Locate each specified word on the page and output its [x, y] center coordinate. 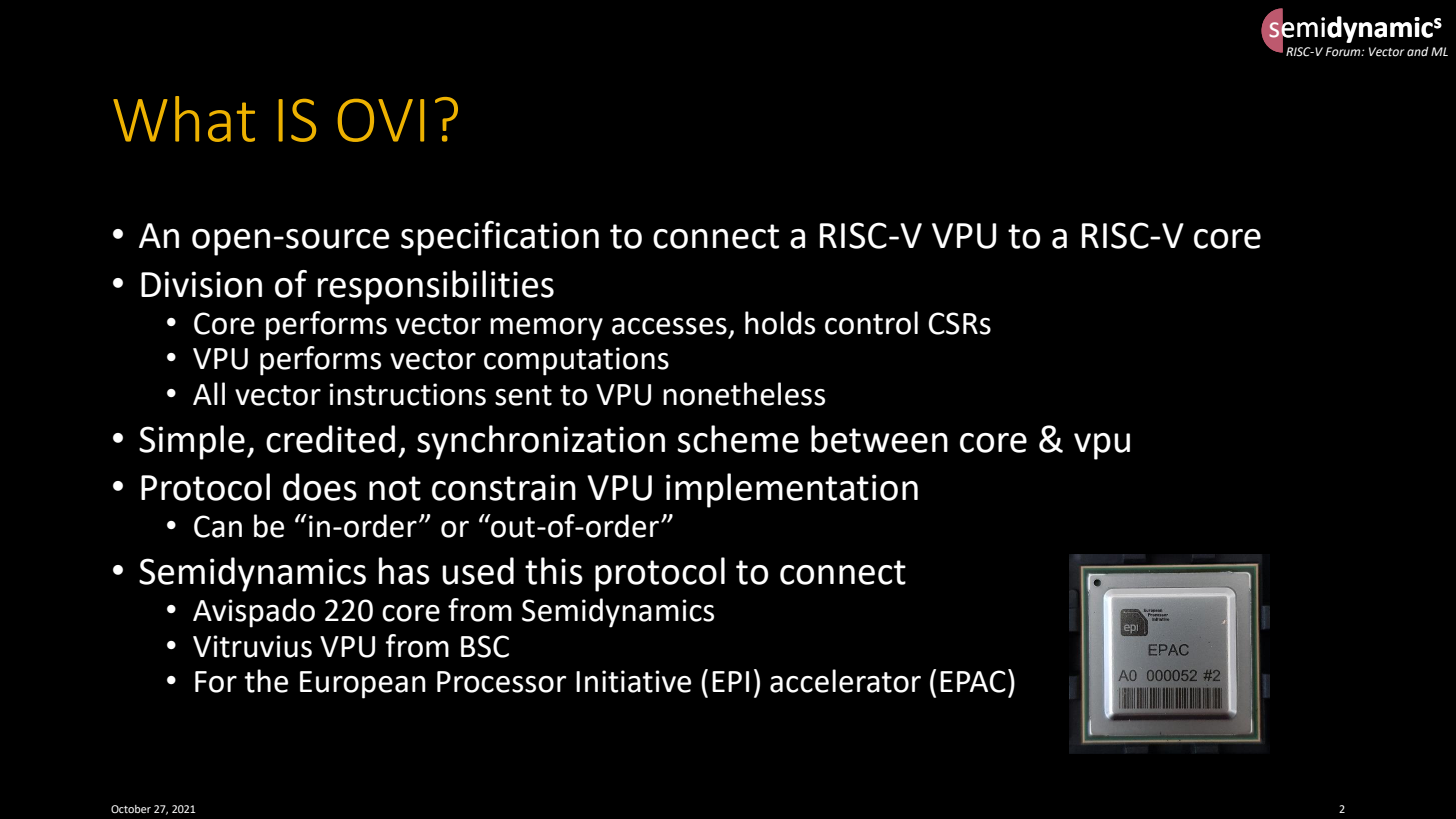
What [184, 119]
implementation [792, 490]
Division [201, 284]
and [1418, 51]
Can [218, 526]
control [871, 323]
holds [780, 323]
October [131, 809]
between [879, 439]
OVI [381, 120]
